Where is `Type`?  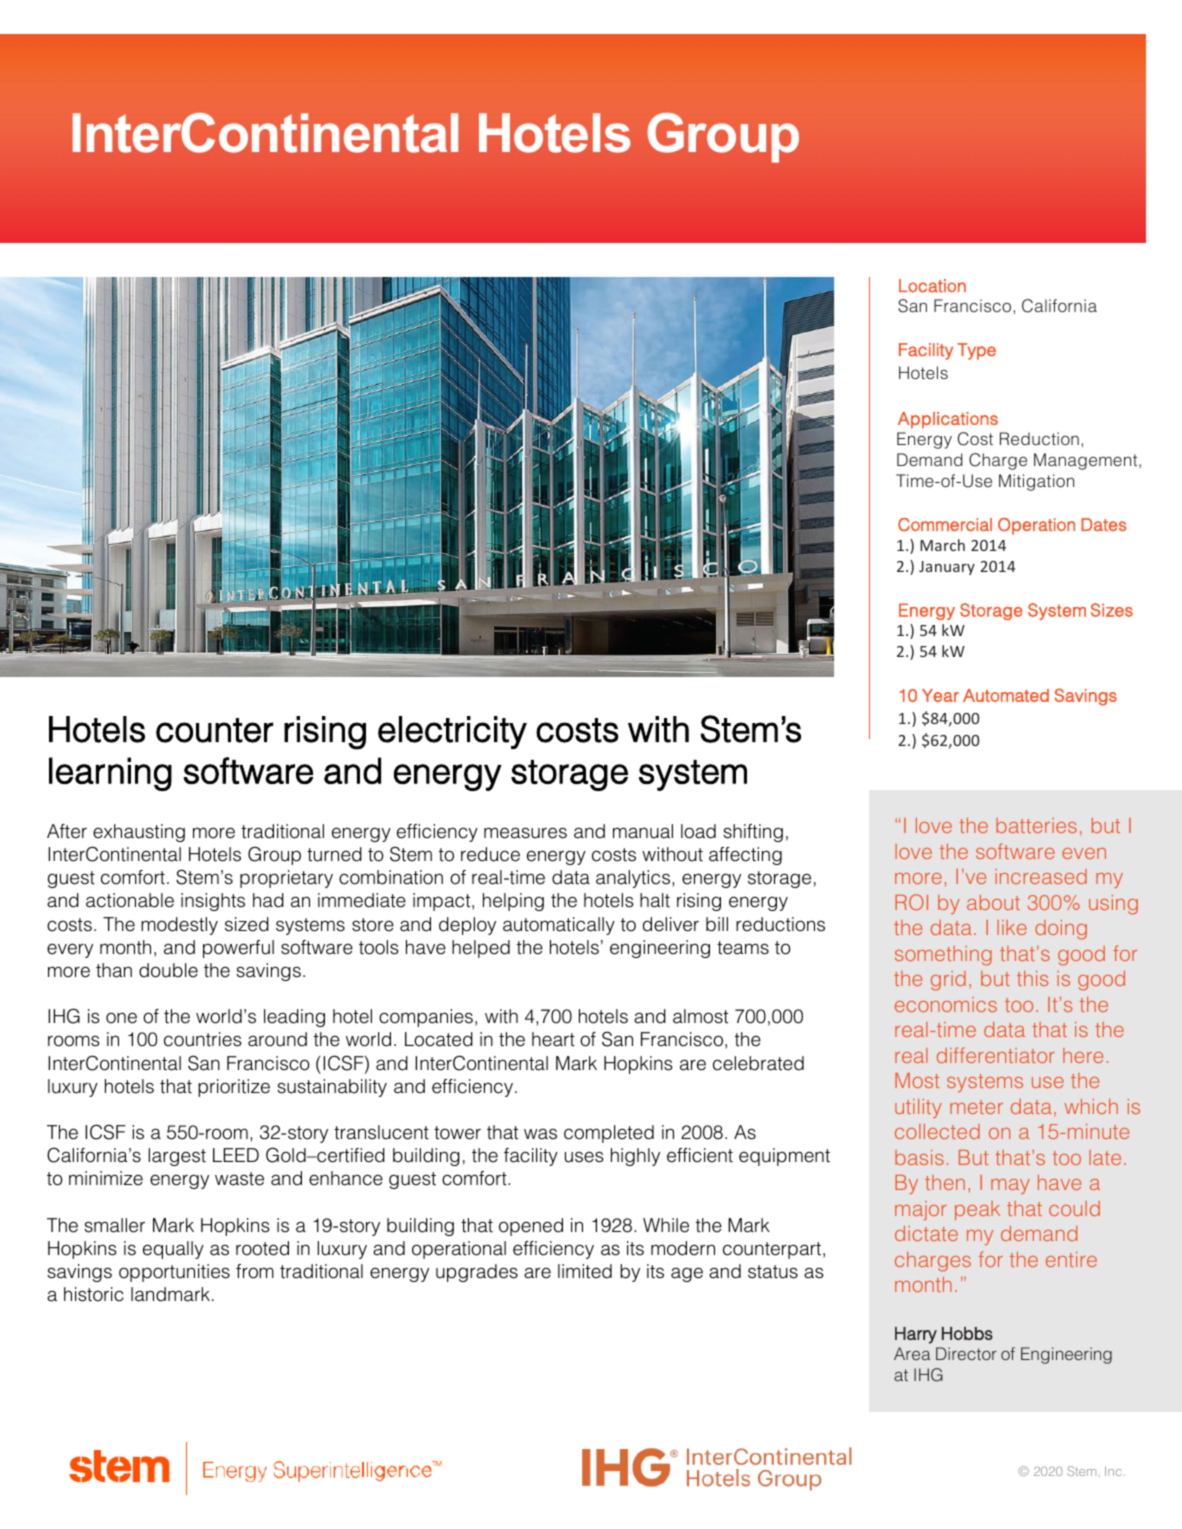 Type is located at coordinates (976, 351).
